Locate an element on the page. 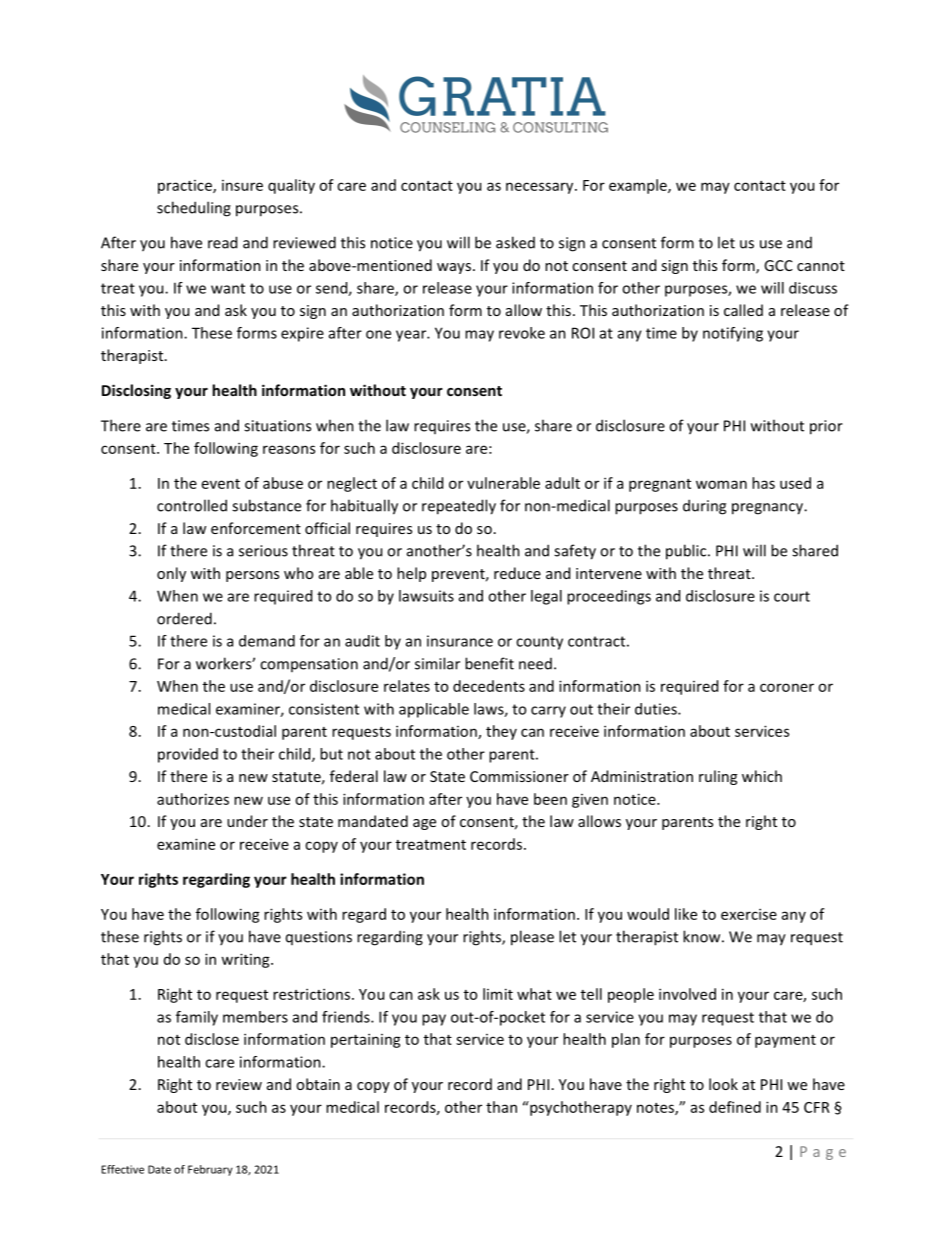  defined is located at coordinates (735, 1107).
